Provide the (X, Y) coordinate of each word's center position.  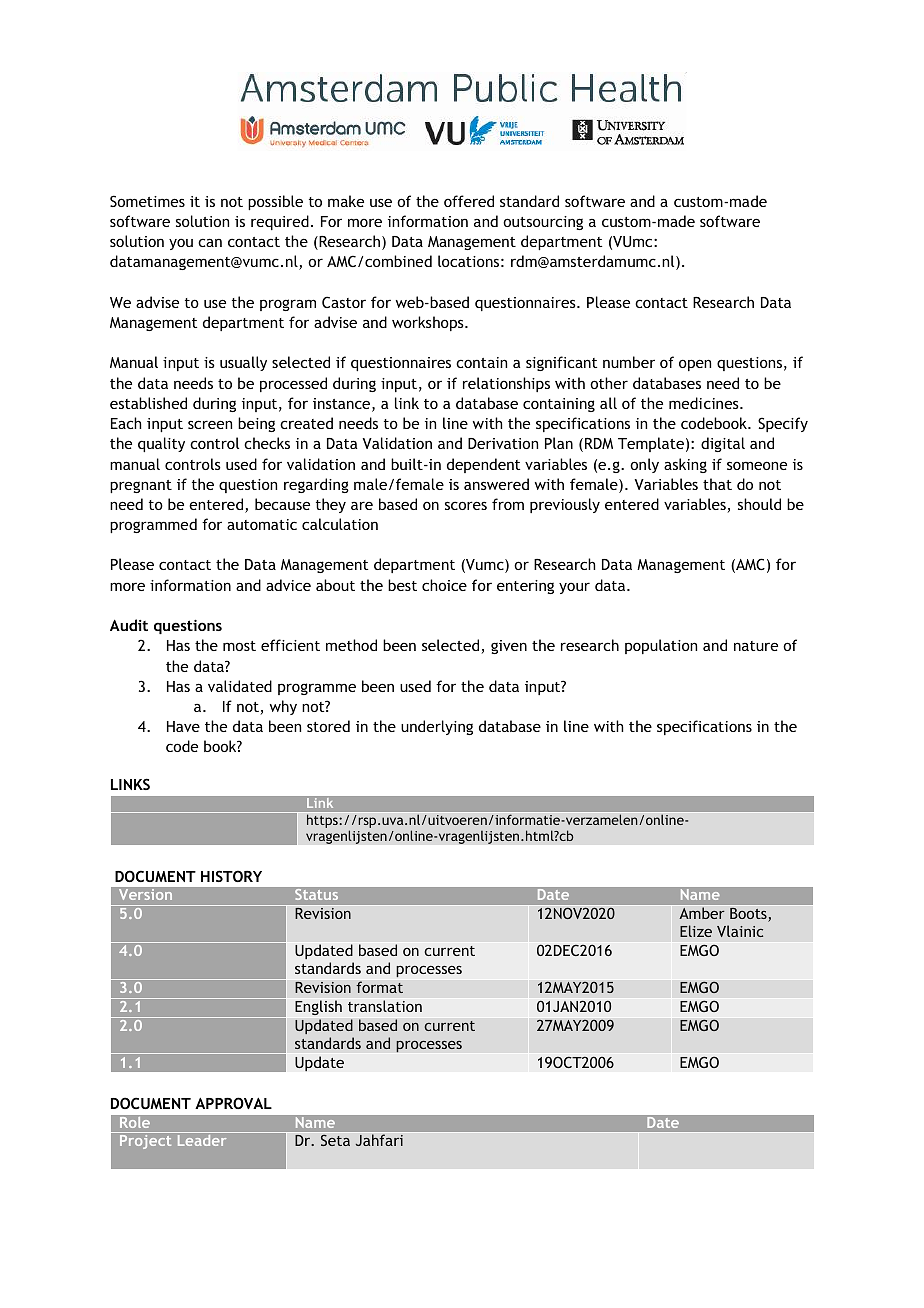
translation (385, 1006)
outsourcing (543, 223)
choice (444, 585)
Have (183, 726)
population (661, 646)
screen (210, 424)
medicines (705, 403)
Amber (702, 913)
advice (288, 585)
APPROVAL (233, 1103)
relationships (506, 384)
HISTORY (231, 876)
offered (469, 201)
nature (756, 646)
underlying (437, 727)
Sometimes (147, 201)
